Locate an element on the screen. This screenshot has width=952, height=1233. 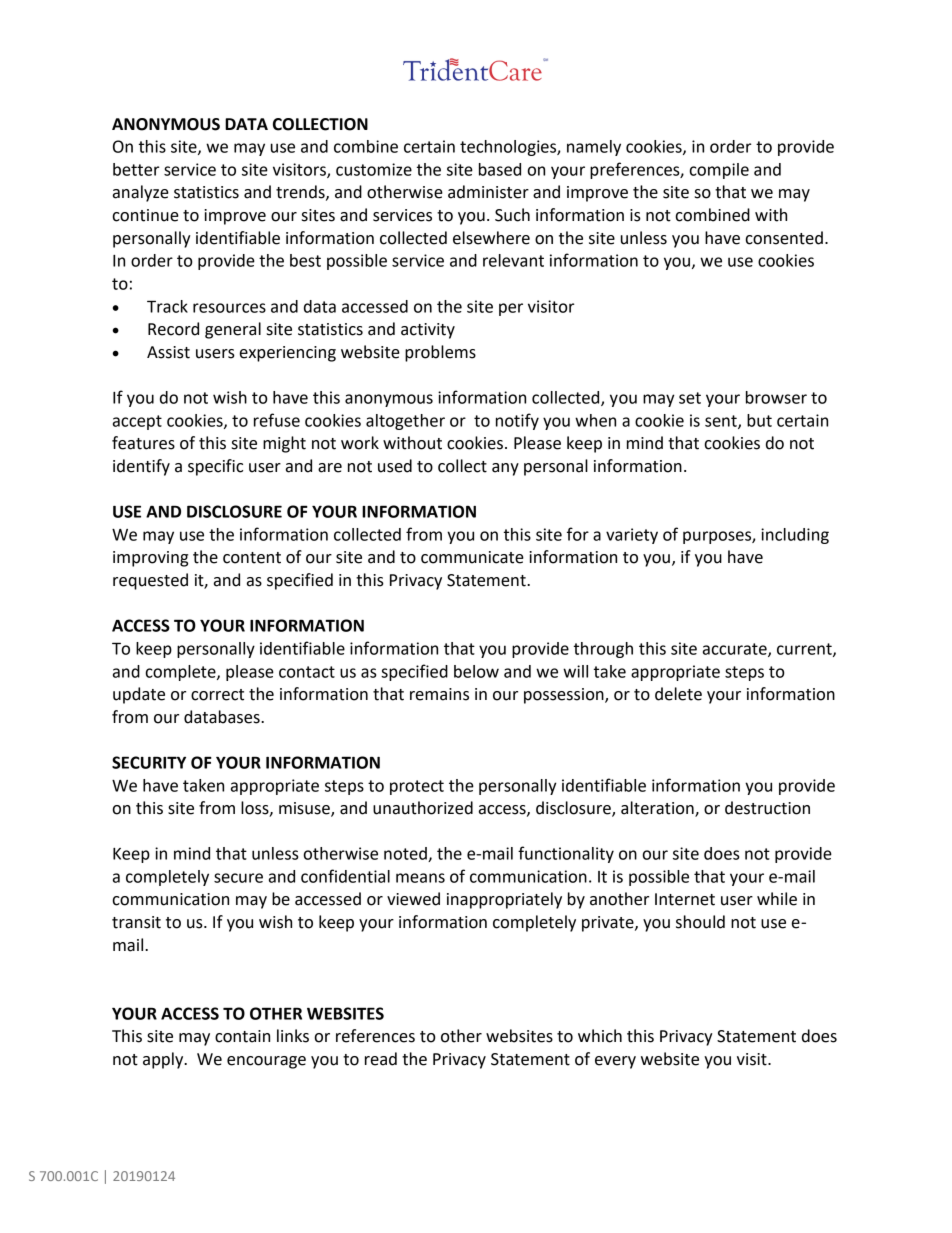
communicate is located at coordinates (472, 557).
